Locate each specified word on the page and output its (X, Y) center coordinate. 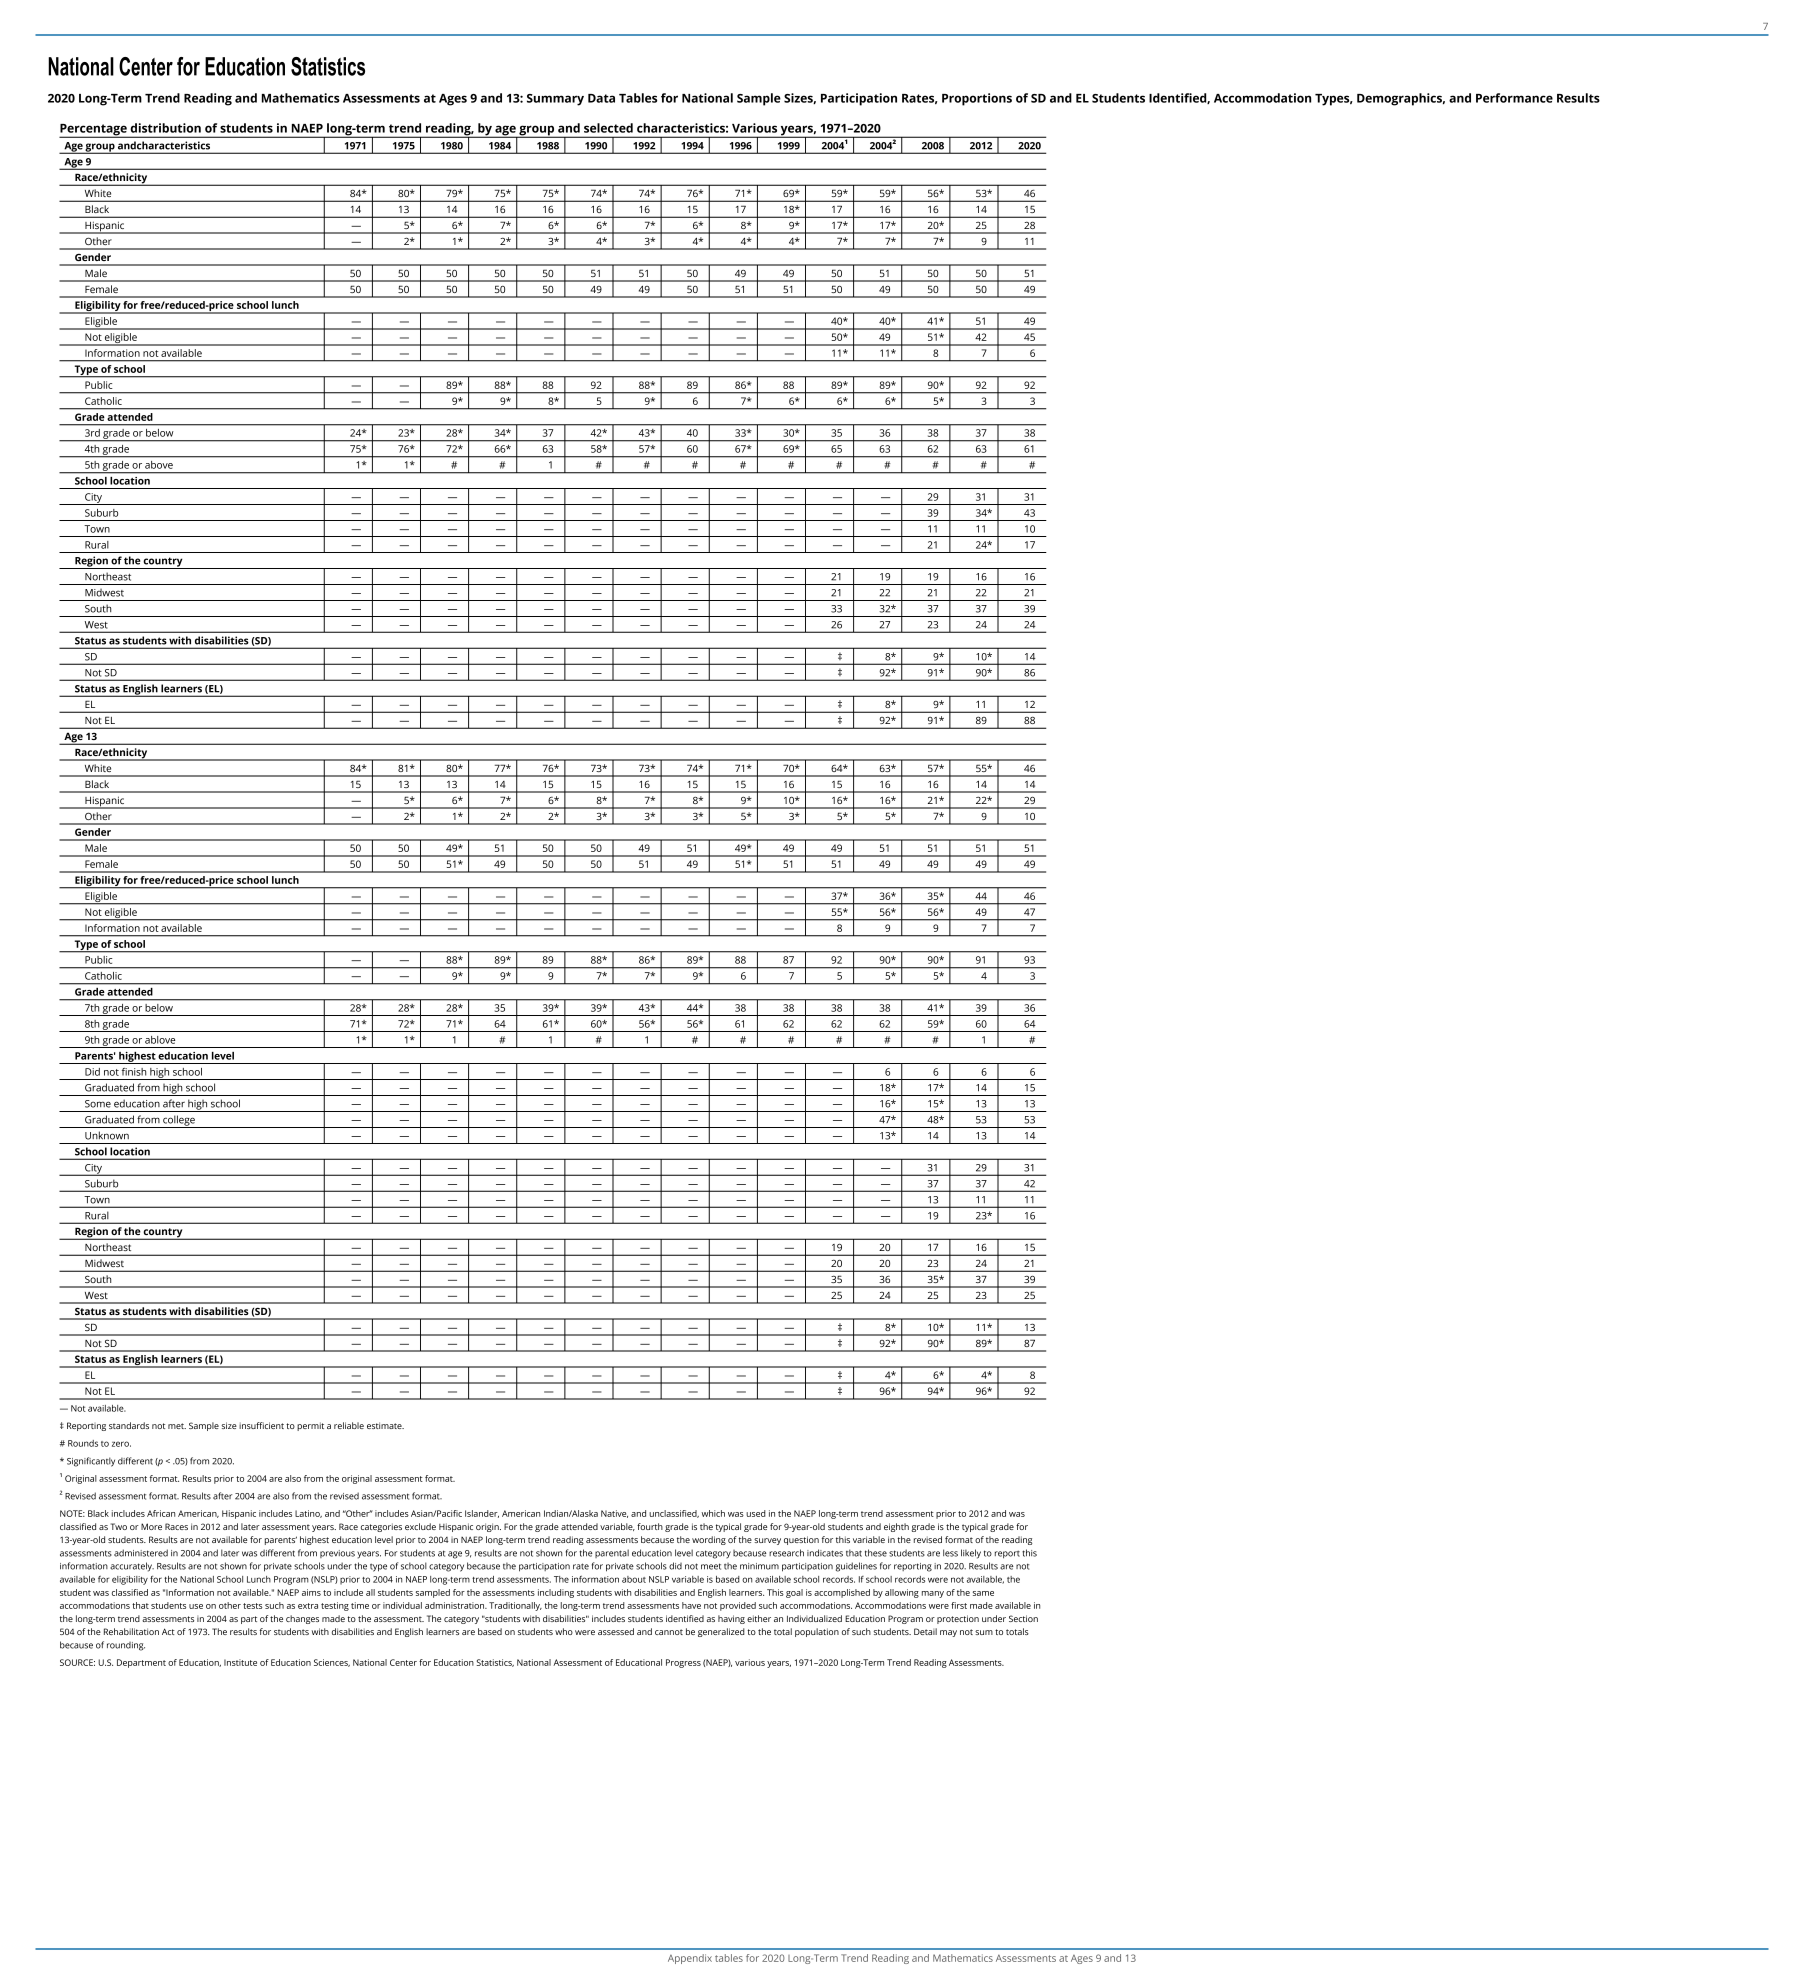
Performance (1514, 98)
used (756, 1513)
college (179, 1121)
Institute (240, 1662)
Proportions (977, 99)
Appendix (690, 1959)
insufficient (261, 1425)
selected (608, 128)
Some (98, 1104)
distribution (165, 128)
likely (971, 1554)
